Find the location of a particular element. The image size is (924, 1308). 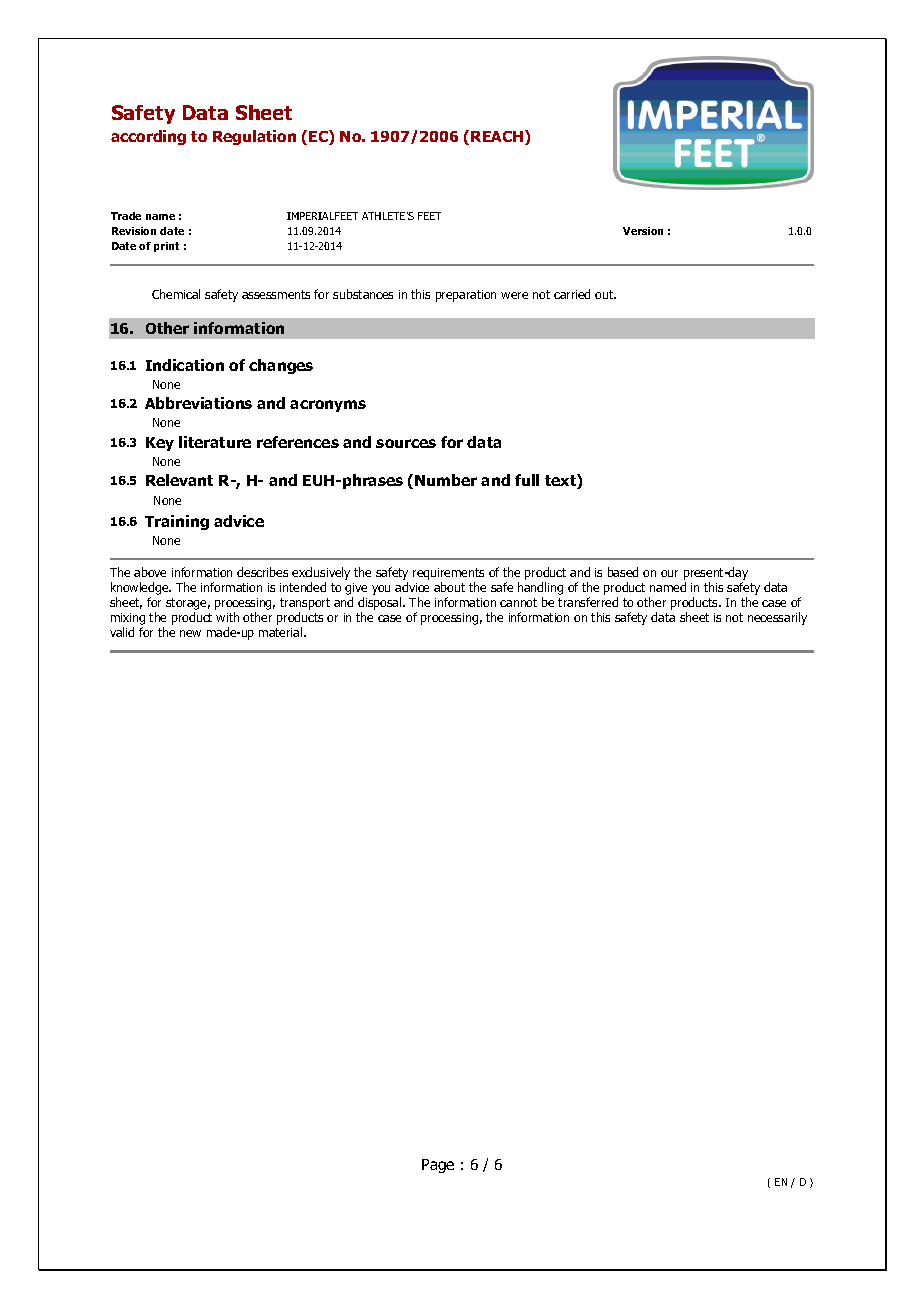

according is located at coordinates (148, 137).
